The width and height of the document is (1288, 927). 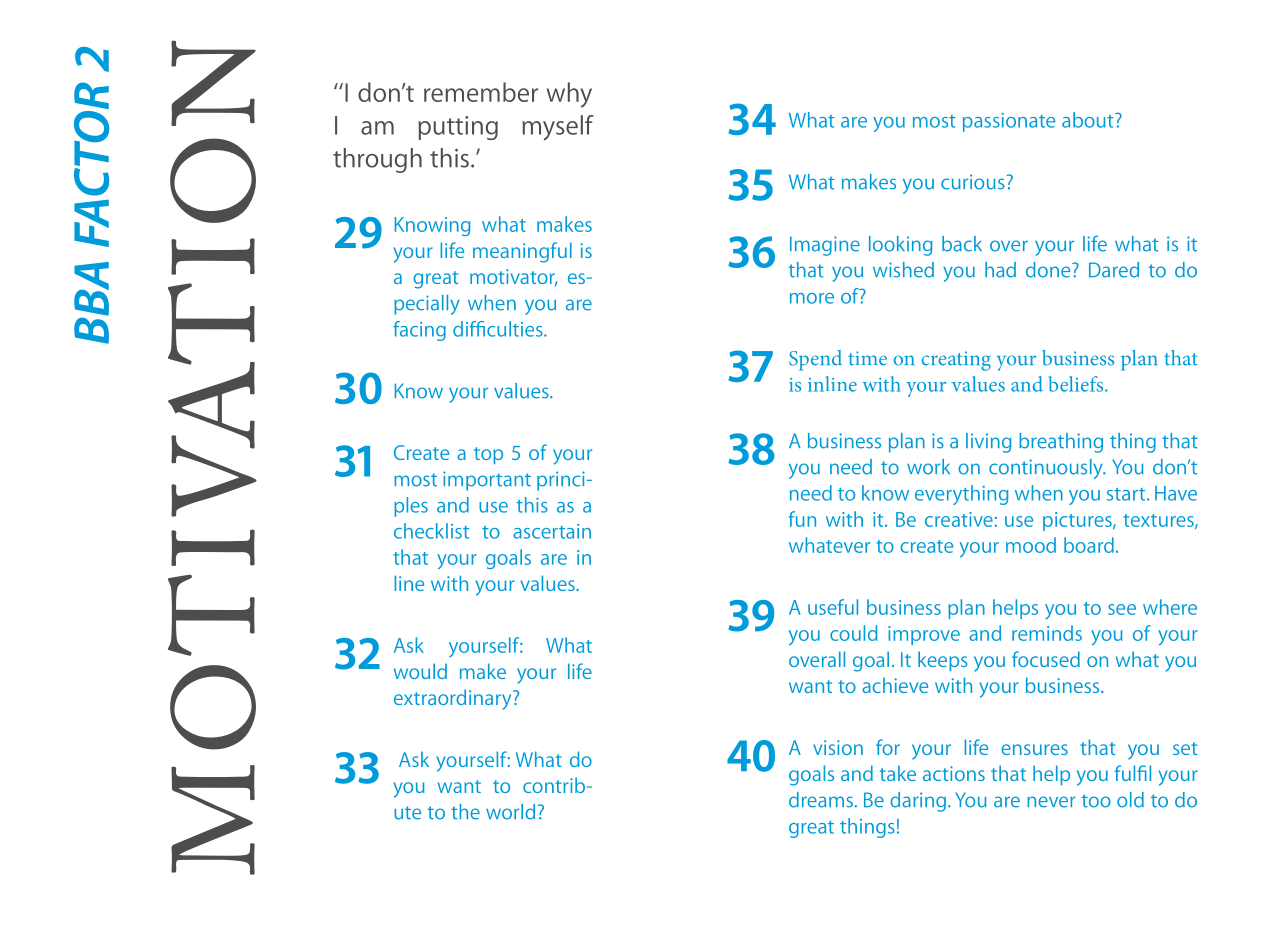 I want to click on about, so click(x=1089, y=120).
